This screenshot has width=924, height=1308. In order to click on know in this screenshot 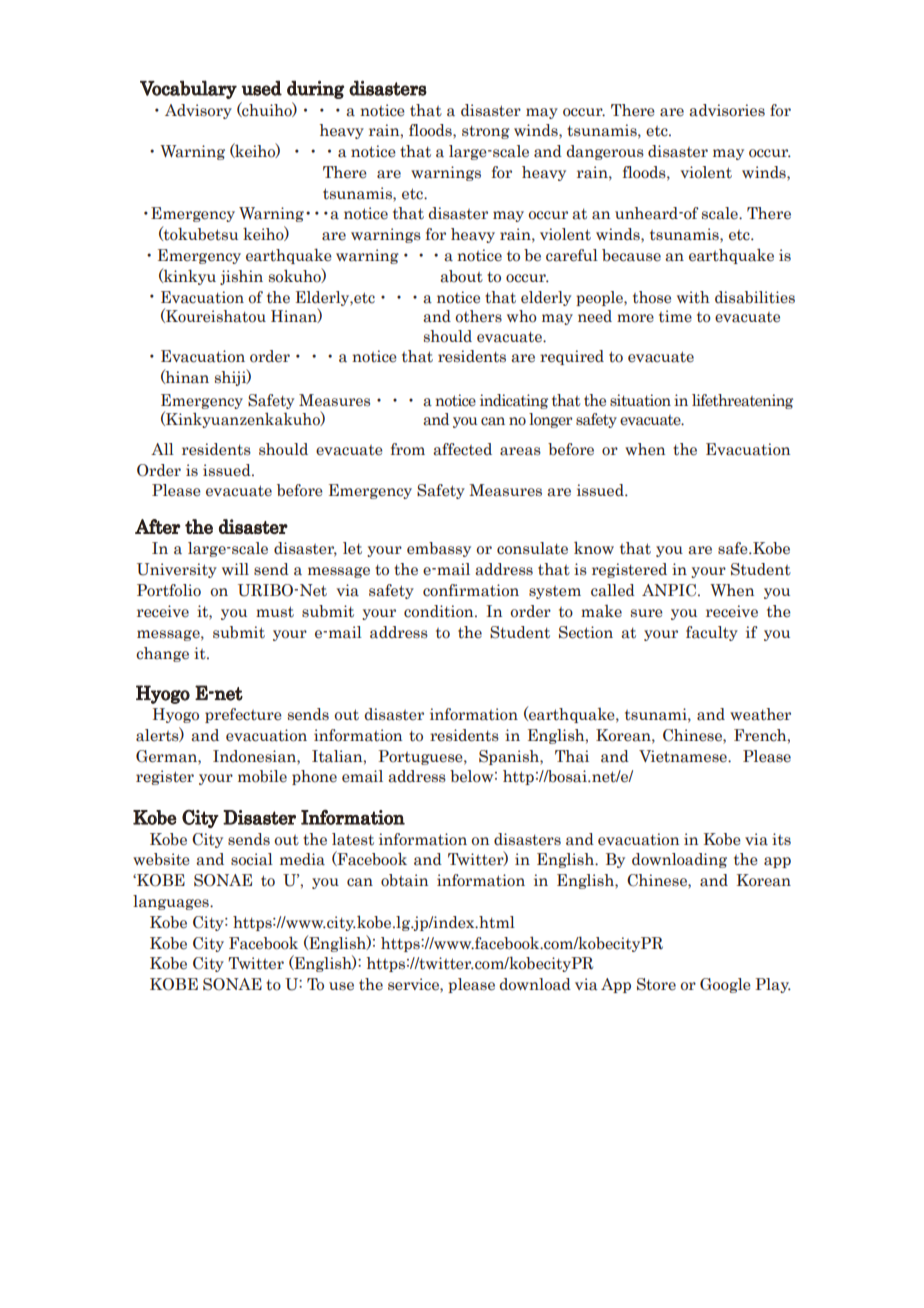, I will do `click(594, 548)`.
